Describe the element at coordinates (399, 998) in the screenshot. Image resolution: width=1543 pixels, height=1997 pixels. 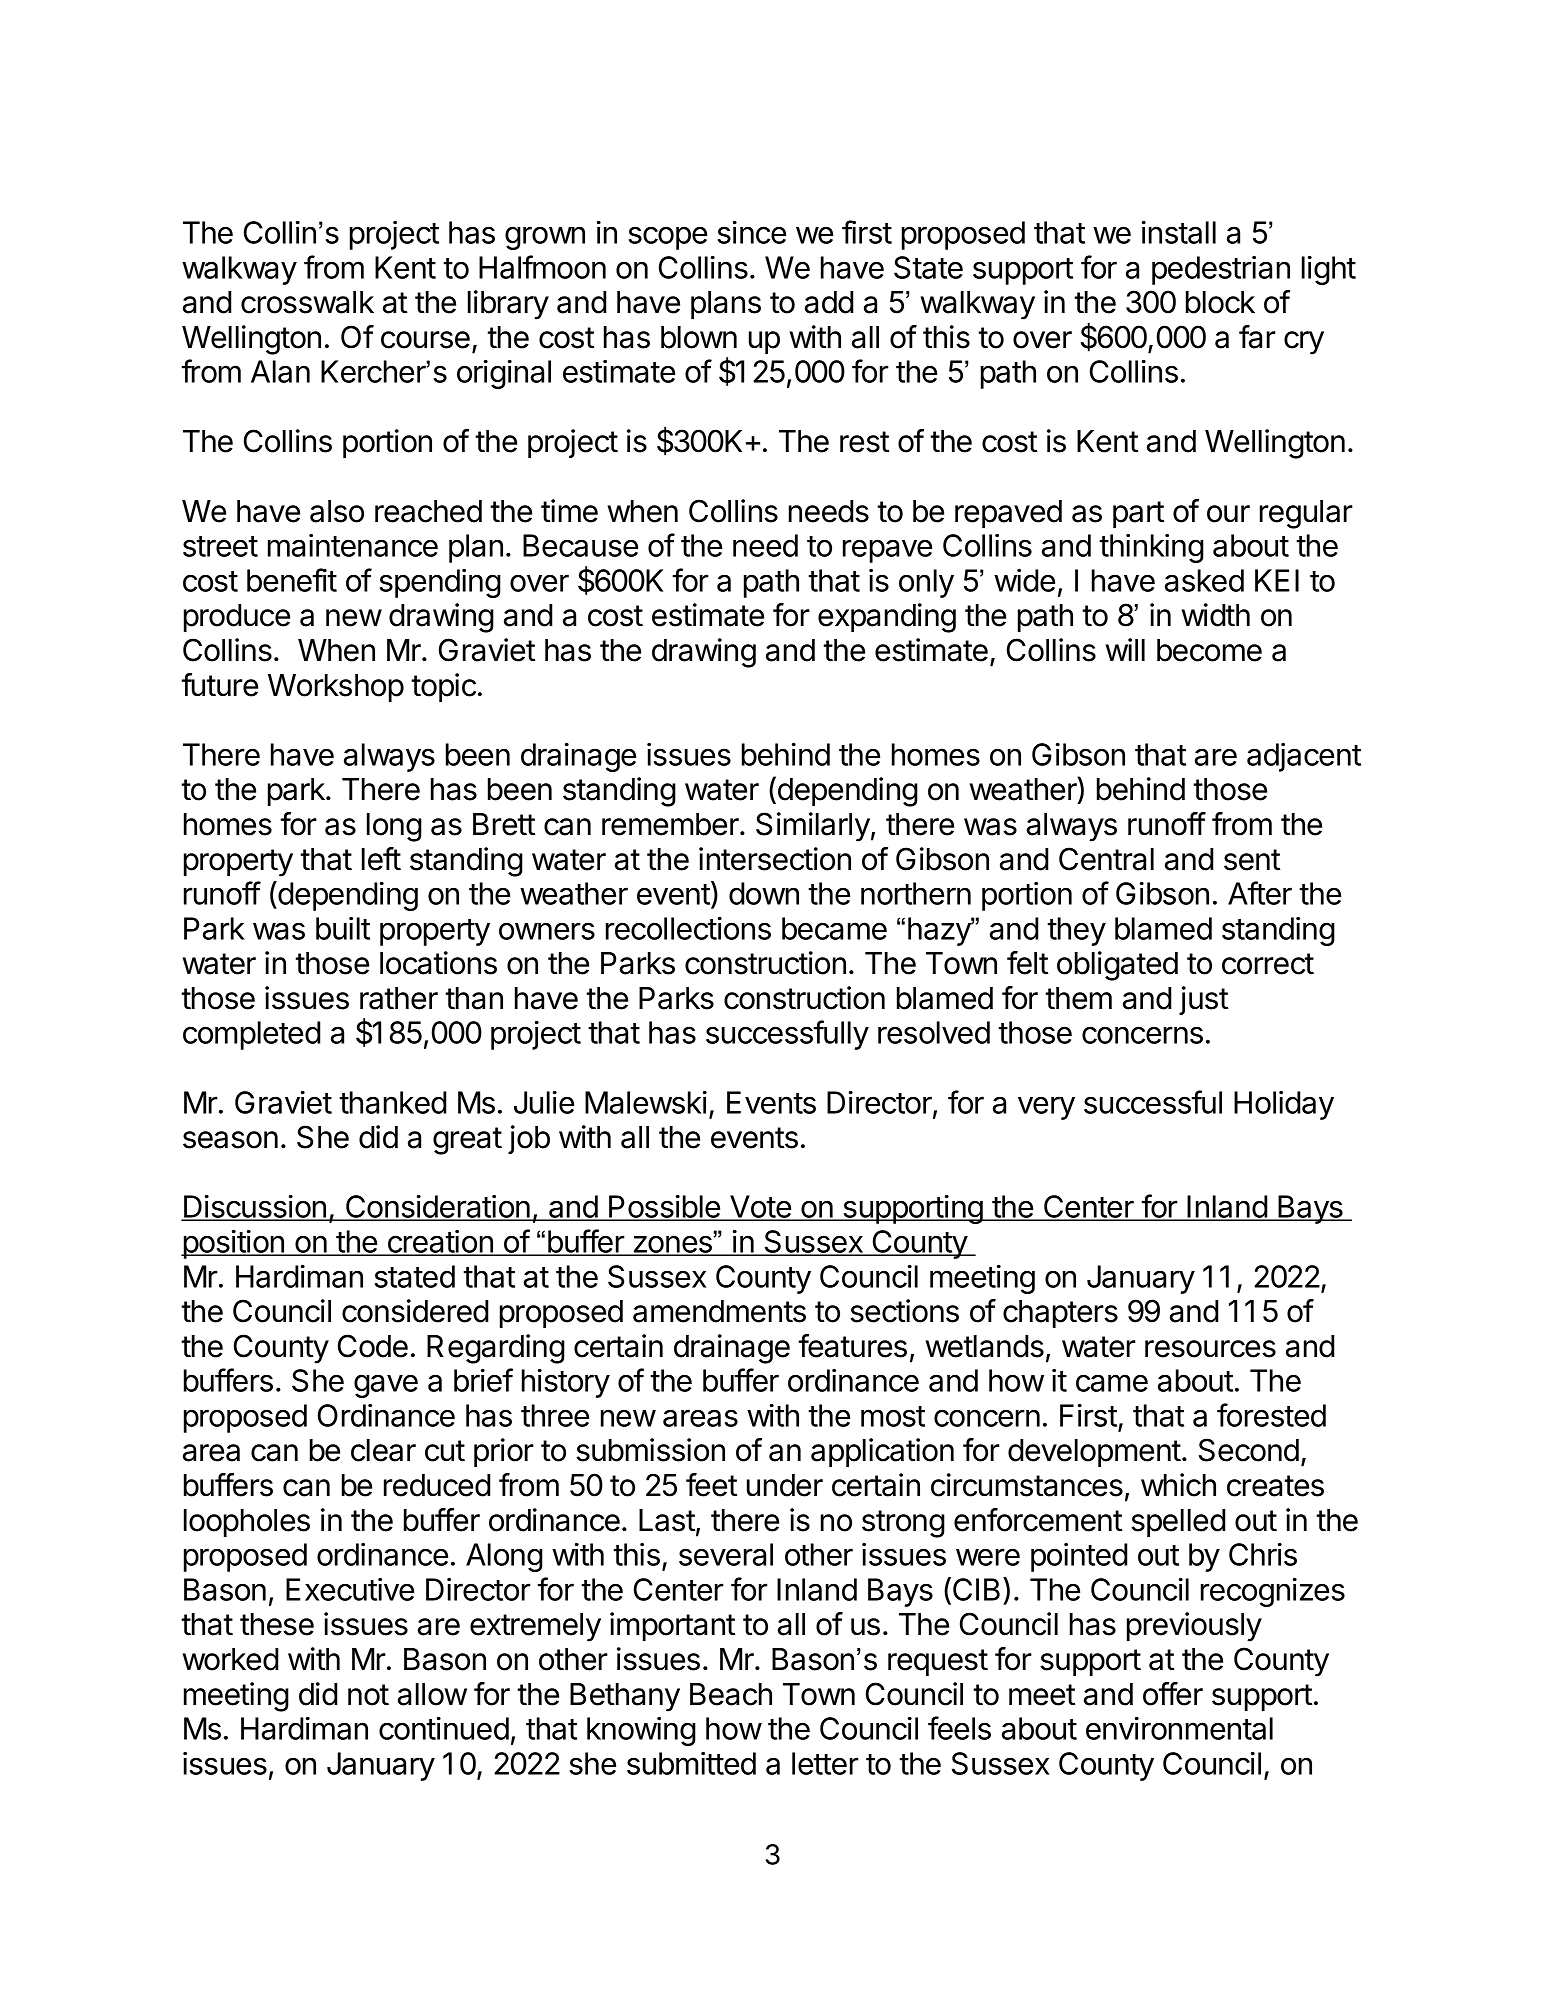
I see `rather` at that location.
